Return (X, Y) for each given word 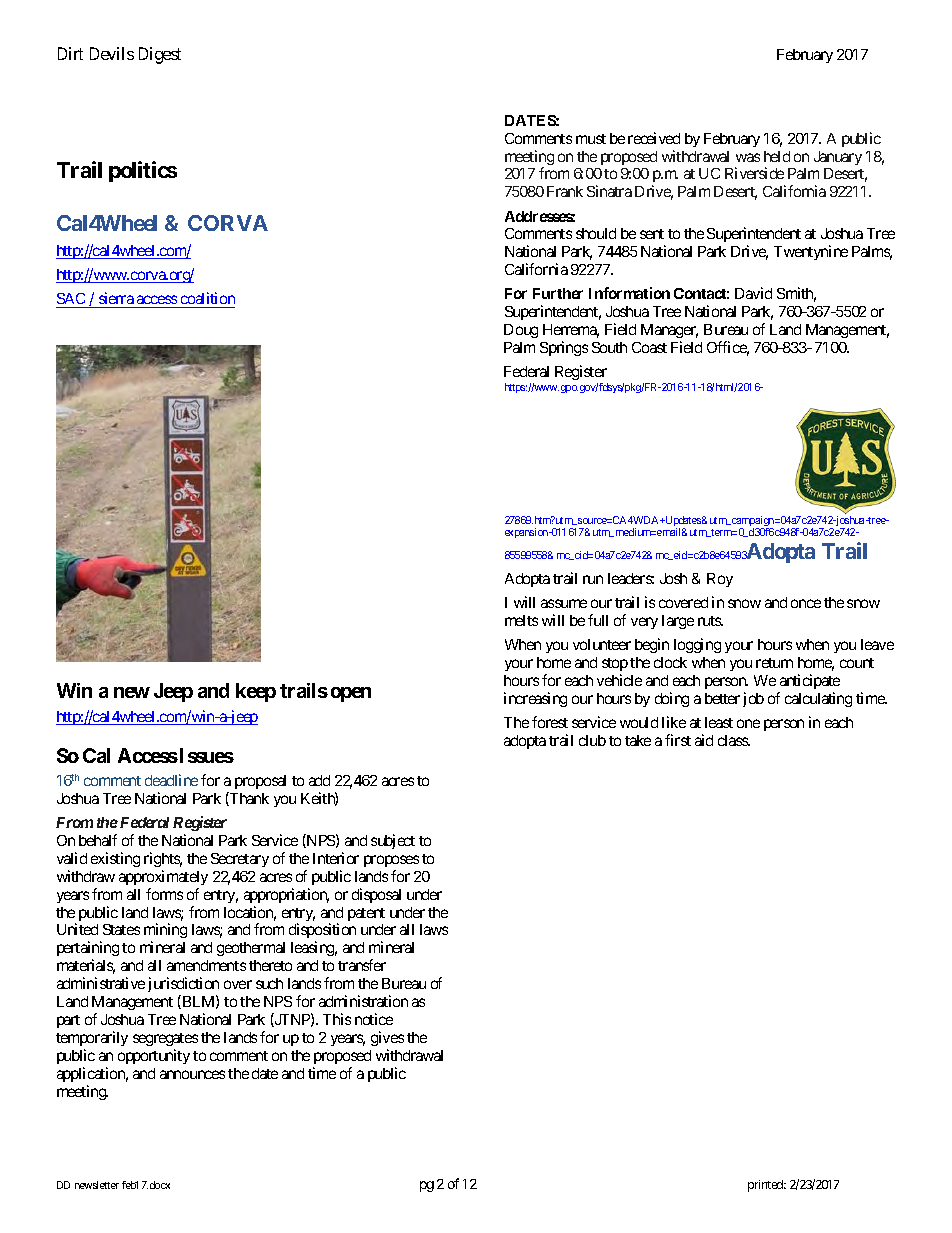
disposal (376, 895)
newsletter (97, 1185)
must (591, 139)
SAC (72, 300)
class (733, 740)
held (777, 156)
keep (256, 692)
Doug (521, 331)
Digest (160, 55)
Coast (649, 347)
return (774, 663)
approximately (163, 877)
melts (521, 620)
